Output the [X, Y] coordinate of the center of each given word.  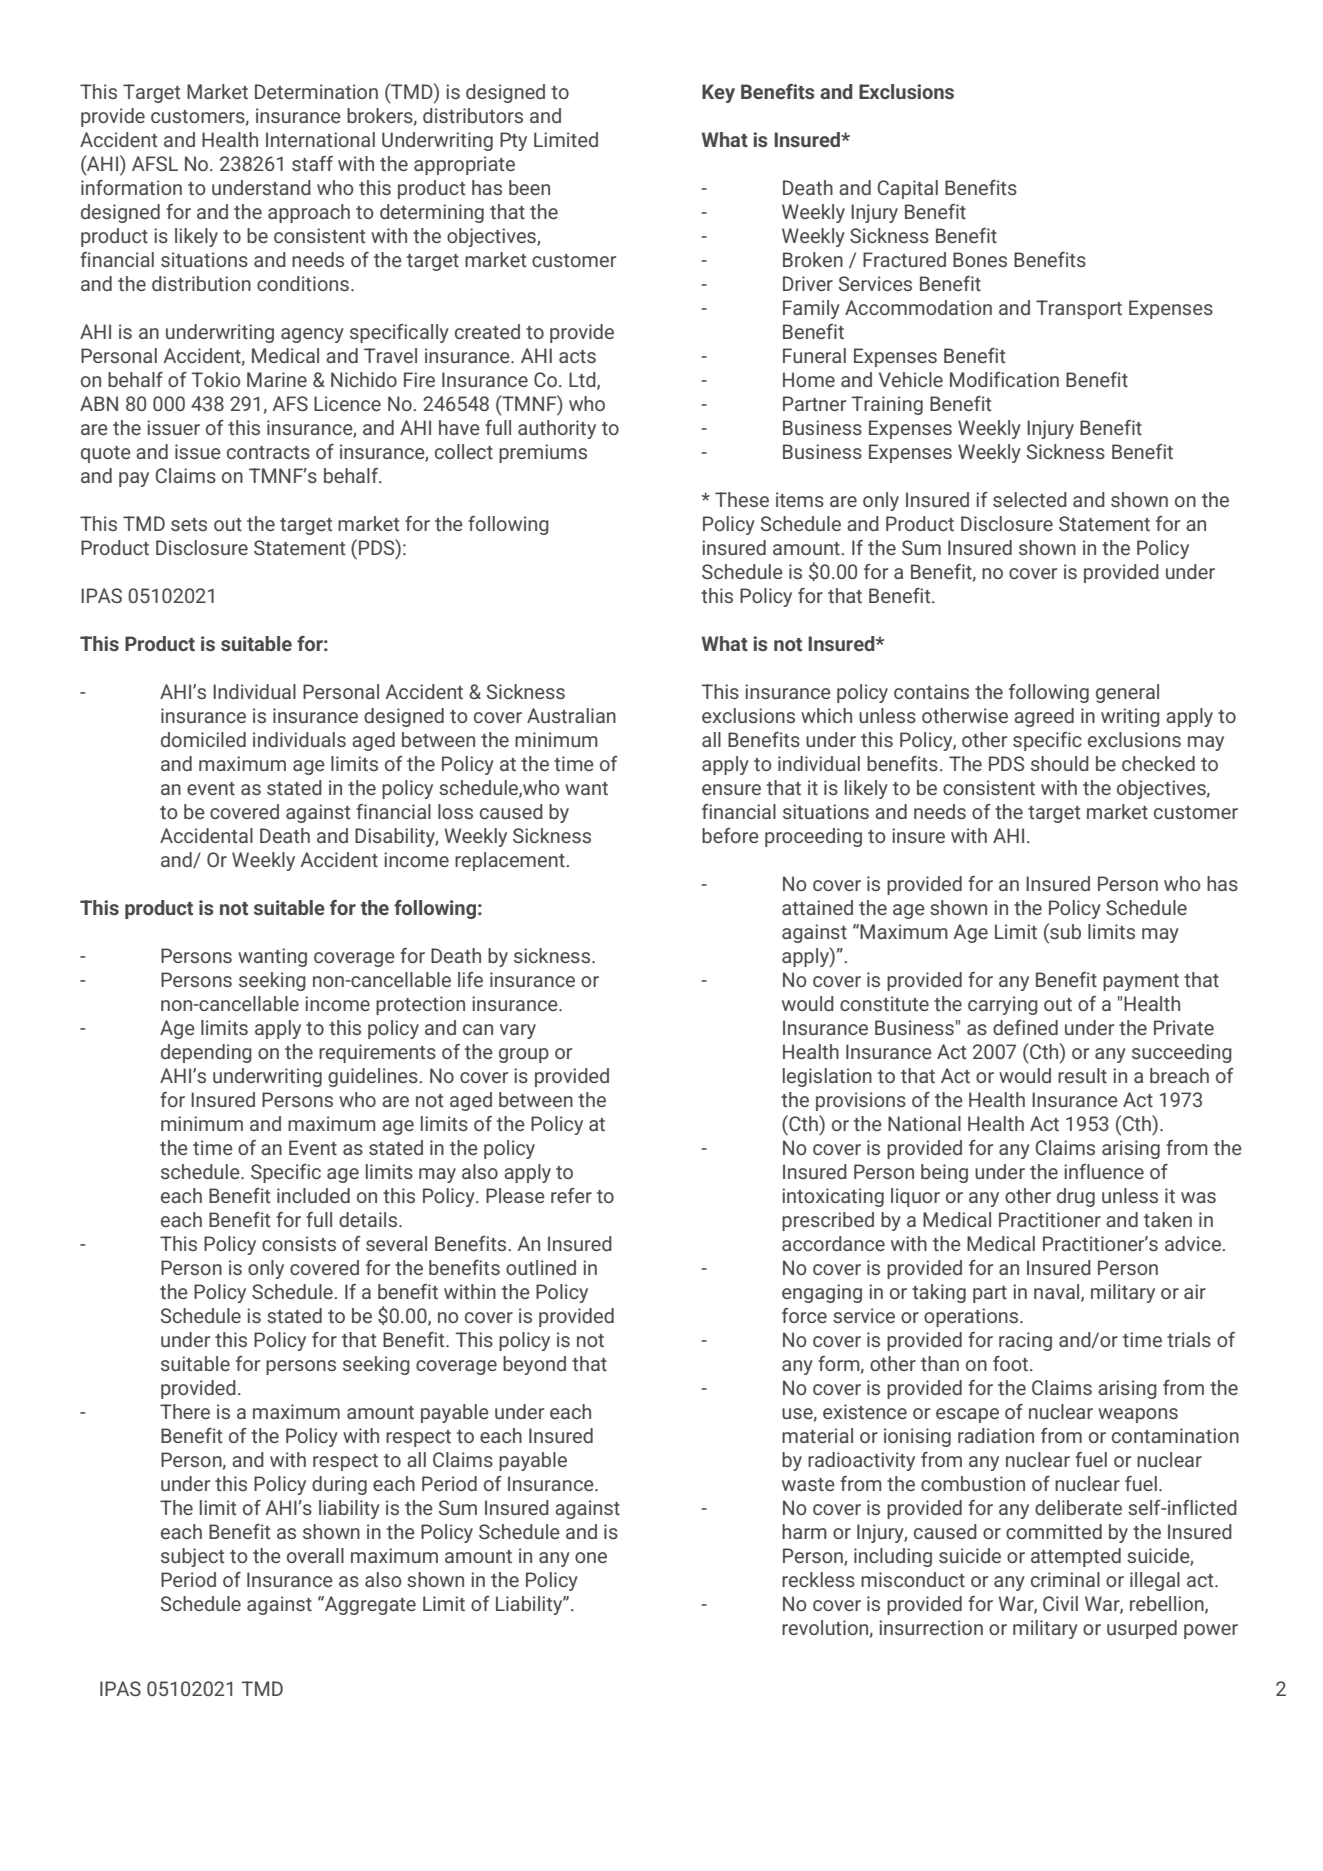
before [730, 835]
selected [1030, 499]
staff [312, 163]
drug [1076, 1197]
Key [718, 93]
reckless [818, 1579]
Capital [908, 189]
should [1060, 763]
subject [193, 1557]
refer [571, 1195]
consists [299, 1243]
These [742, 499]
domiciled [203, 739]
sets [189, 524]
